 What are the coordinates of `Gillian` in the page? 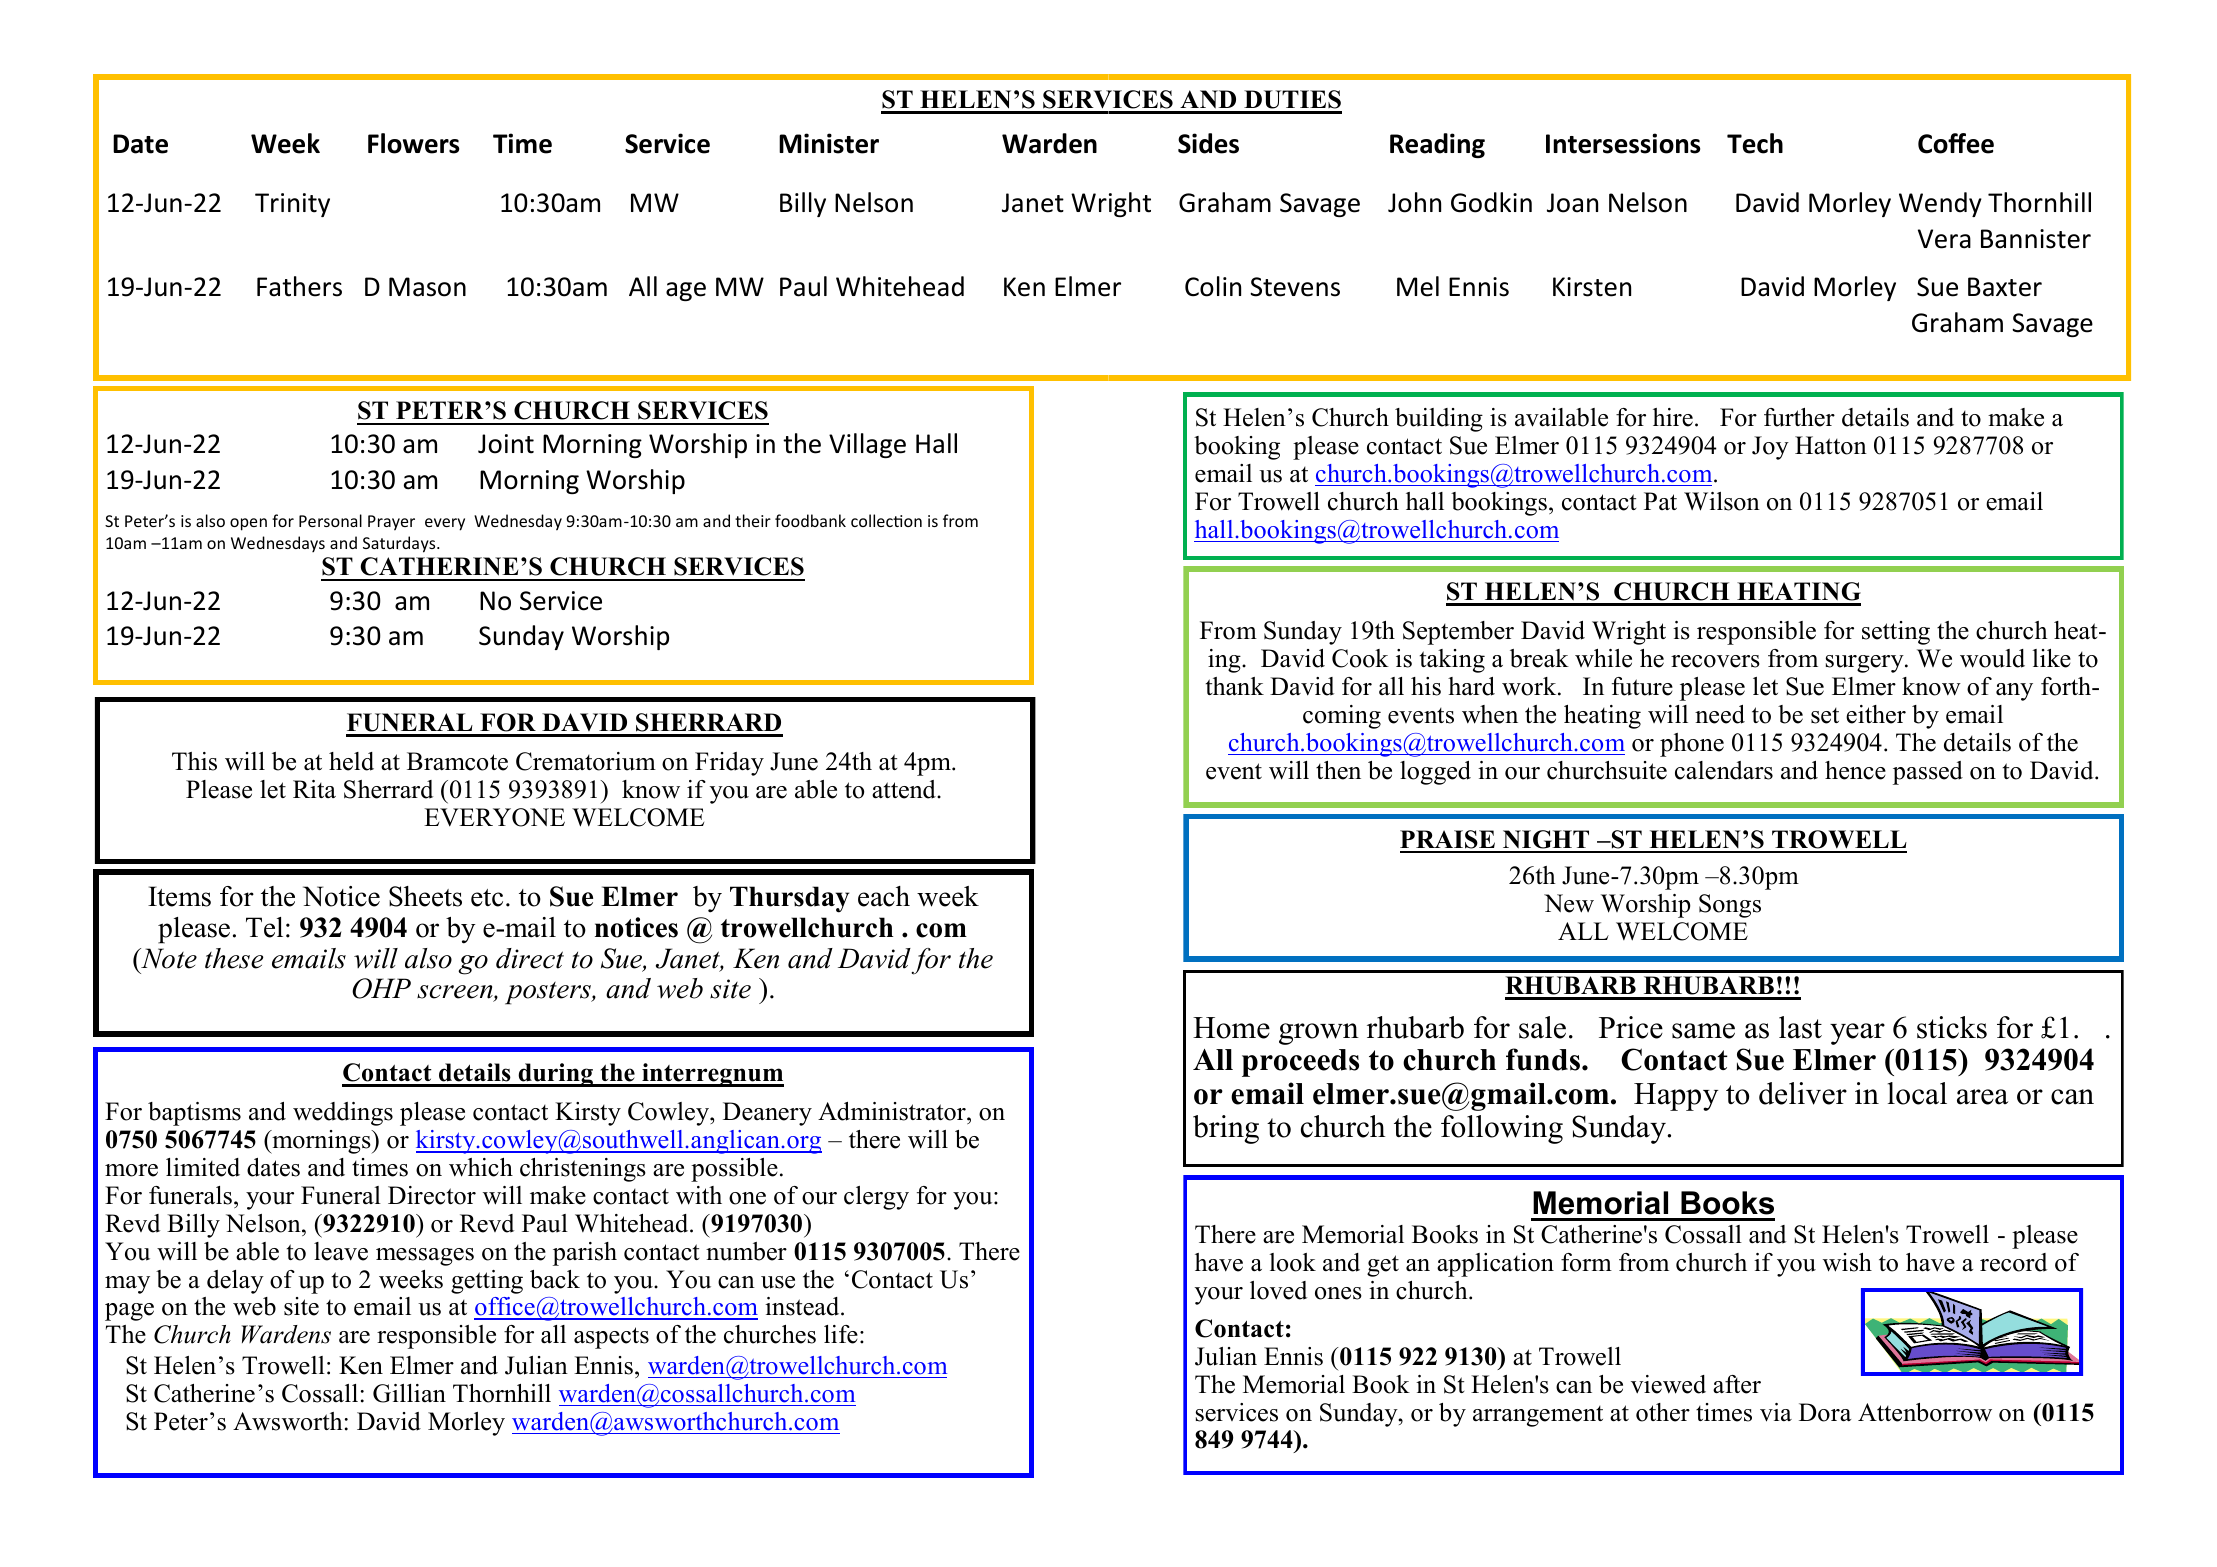 It's located at (409, 1393).
